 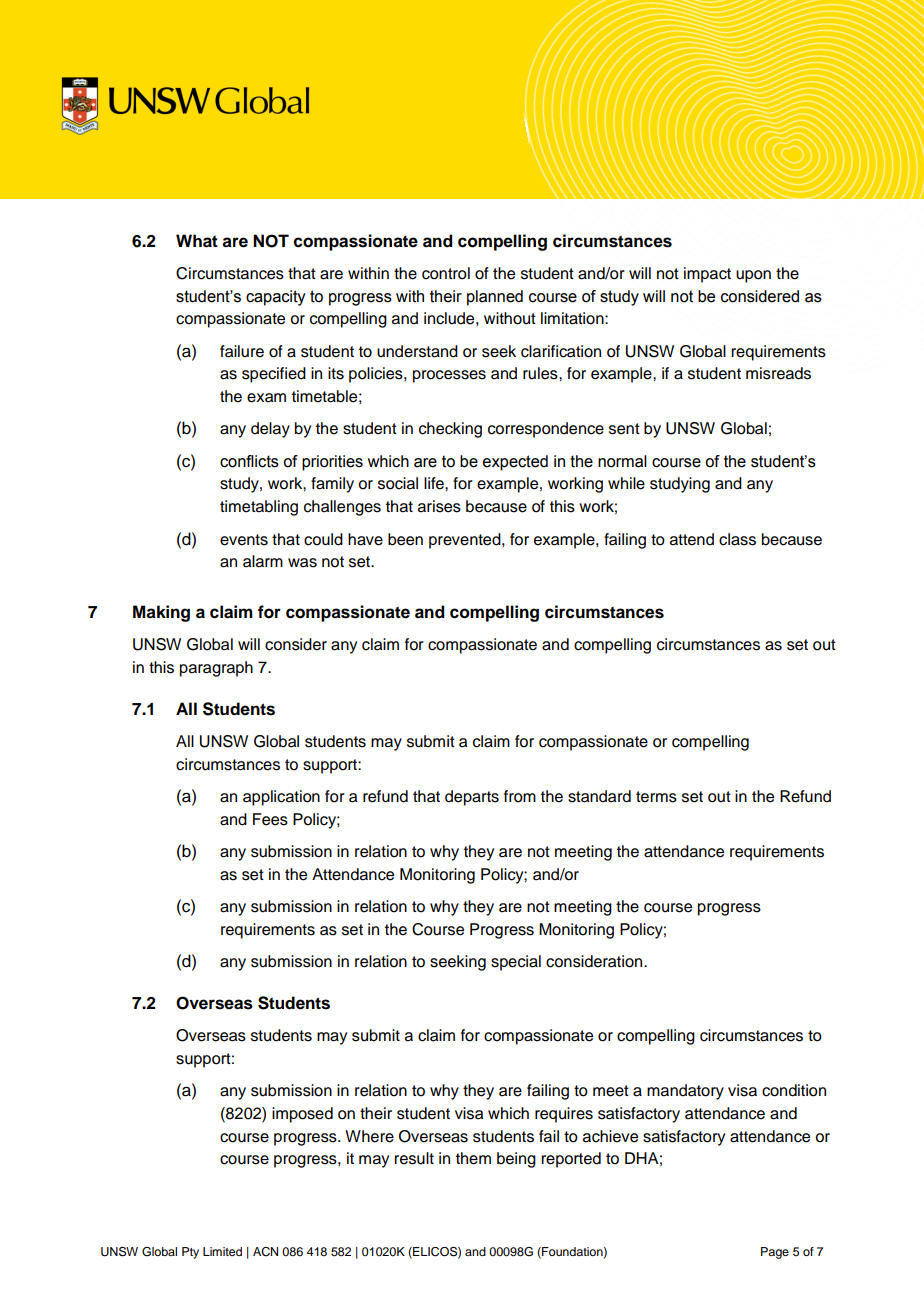 What do you see at coordinates (216, 669) in the screenshot?
I see `paragraph` at bounding box center [216, 669].
